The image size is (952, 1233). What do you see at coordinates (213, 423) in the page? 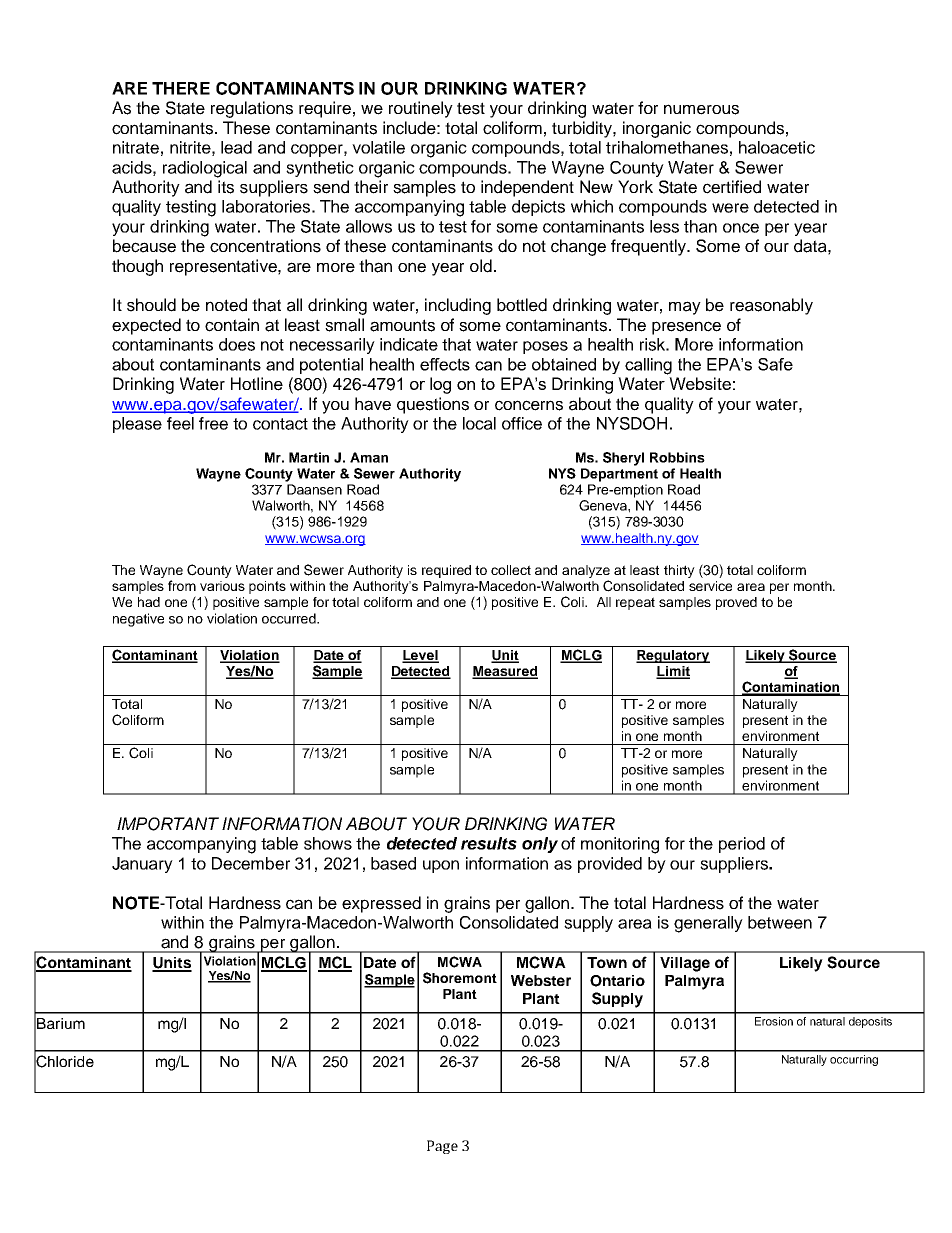
I see `free` at bounding box center [213, 423].
